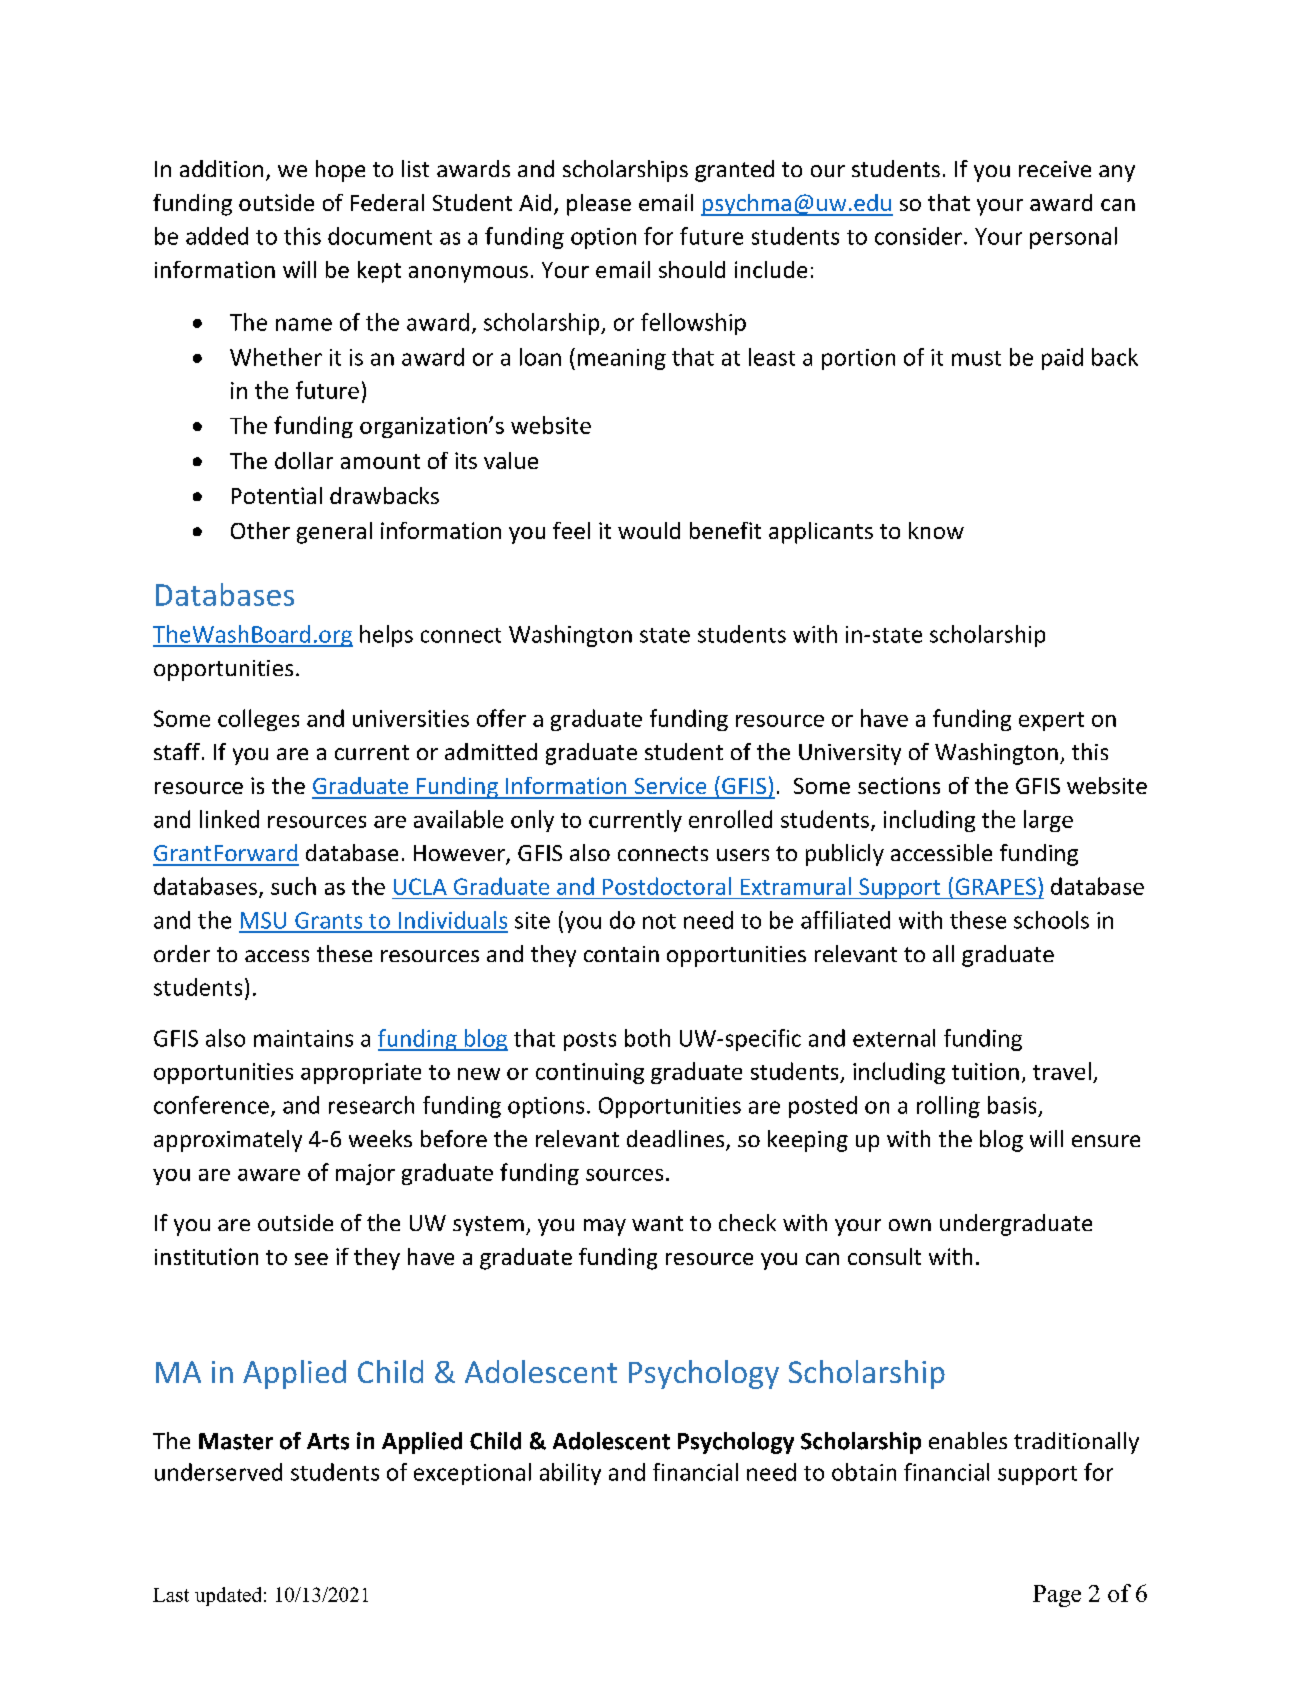 The image size is (1301, 1684). What do you see at coordinates (260, 530) in the page?
I see `Other` at bounding box center [260, 530].
